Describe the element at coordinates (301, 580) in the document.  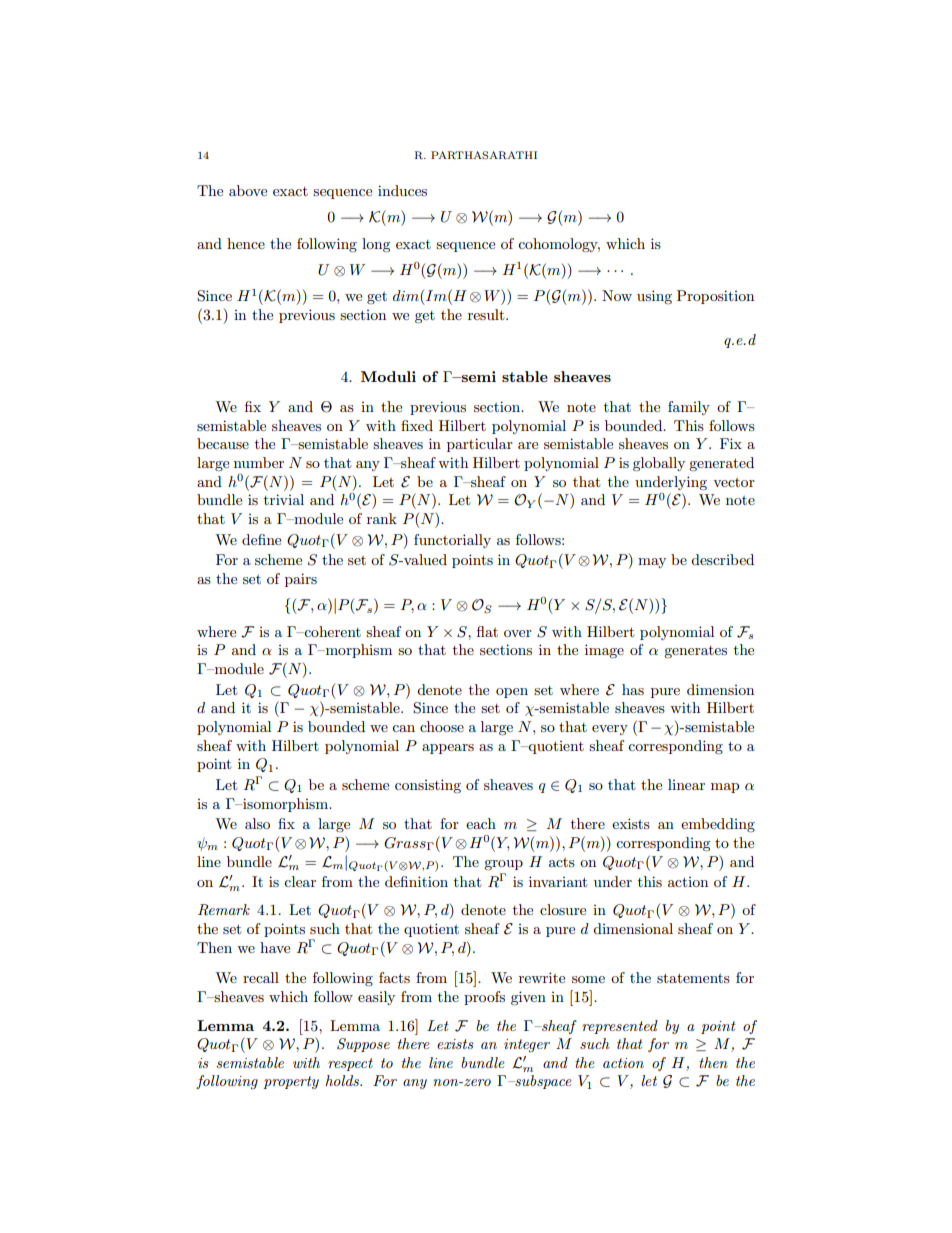
I see `pairs` at that location.
